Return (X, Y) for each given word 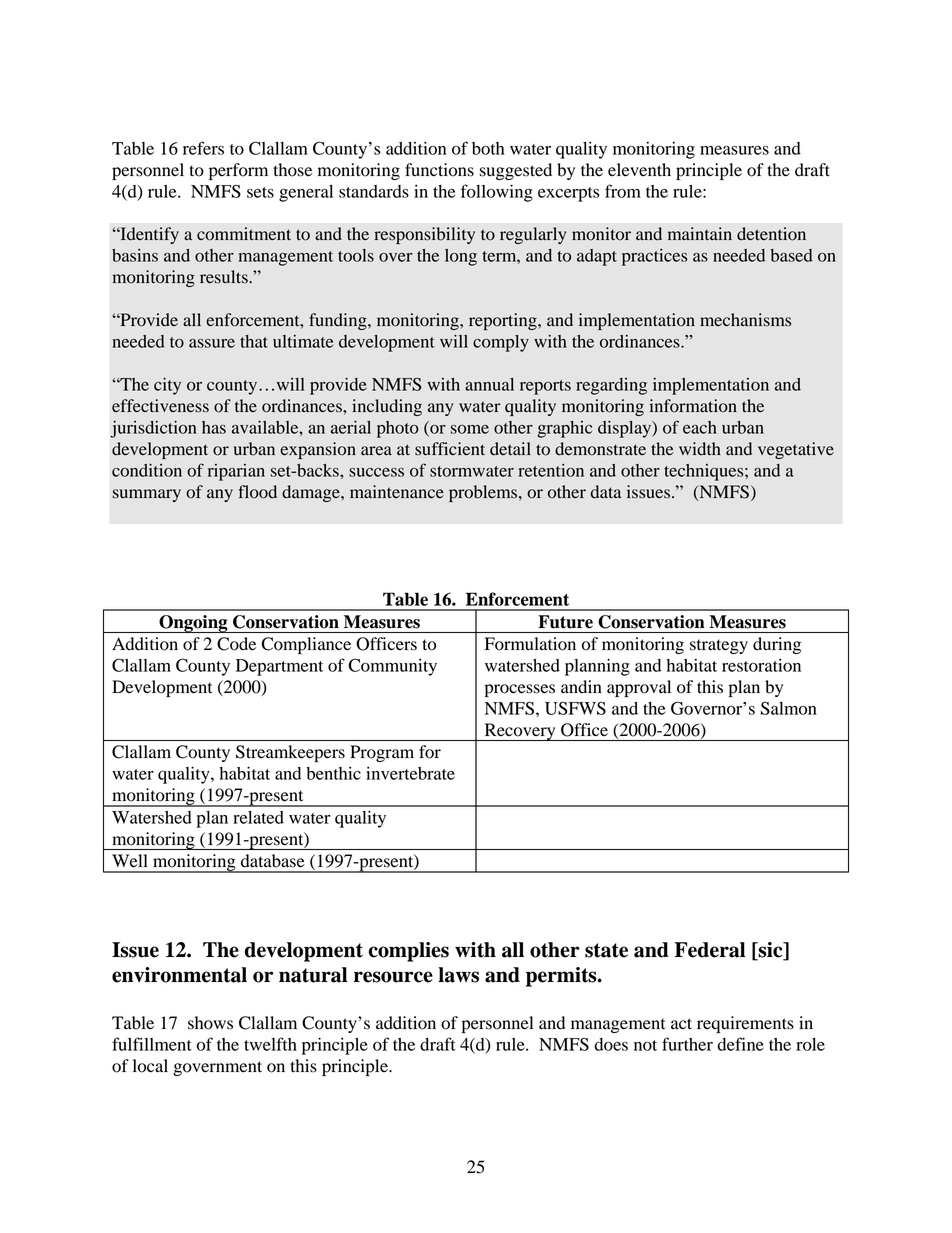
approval (639, 688)
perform (238, 171)
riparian (236, 472)
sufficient (450, 449)
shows (210, 1023)
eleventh (639, 170)
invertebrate (410, 773)
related (258, 817)
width (700, 449)
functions (439, 170)
